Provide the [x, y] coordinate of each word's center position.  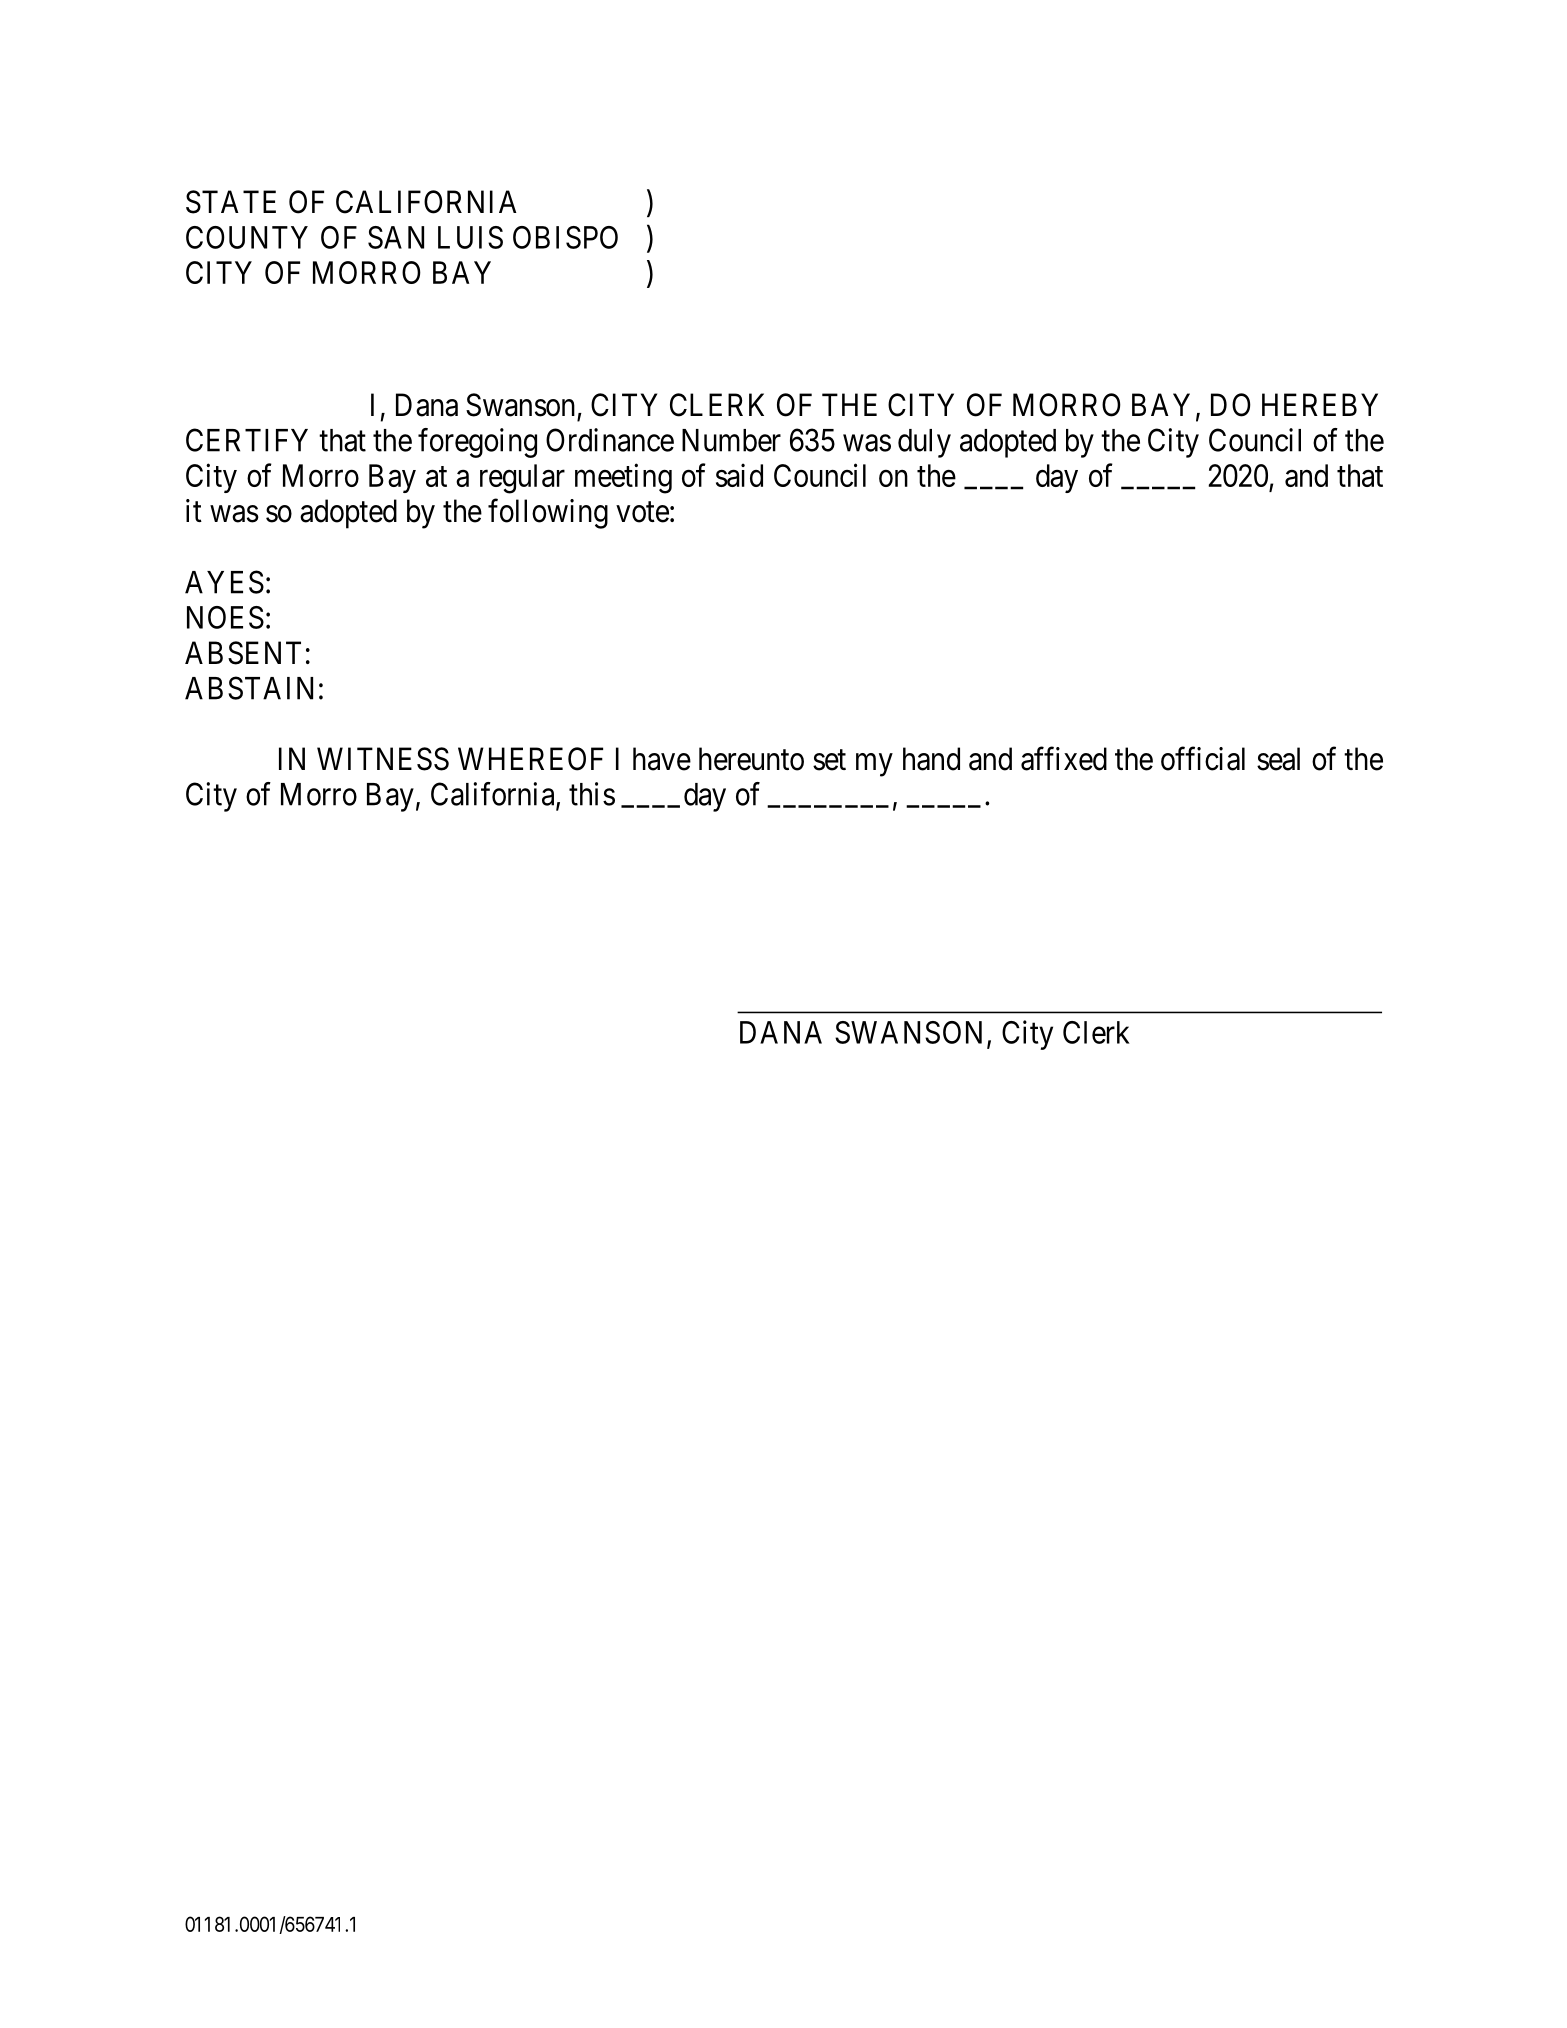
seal [1278, 759]
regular [522, 479]
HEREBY [1320, 404]
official [1203, 758]
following [548, 514]
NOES [225, 617]
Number [731, 440]
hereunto [751, 759]
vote [642, 512]
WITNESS [383, 759]
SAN [396, 237]
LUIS [470, 237]
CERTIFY [247, 440]
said [739, 475]
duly [924, 443]
